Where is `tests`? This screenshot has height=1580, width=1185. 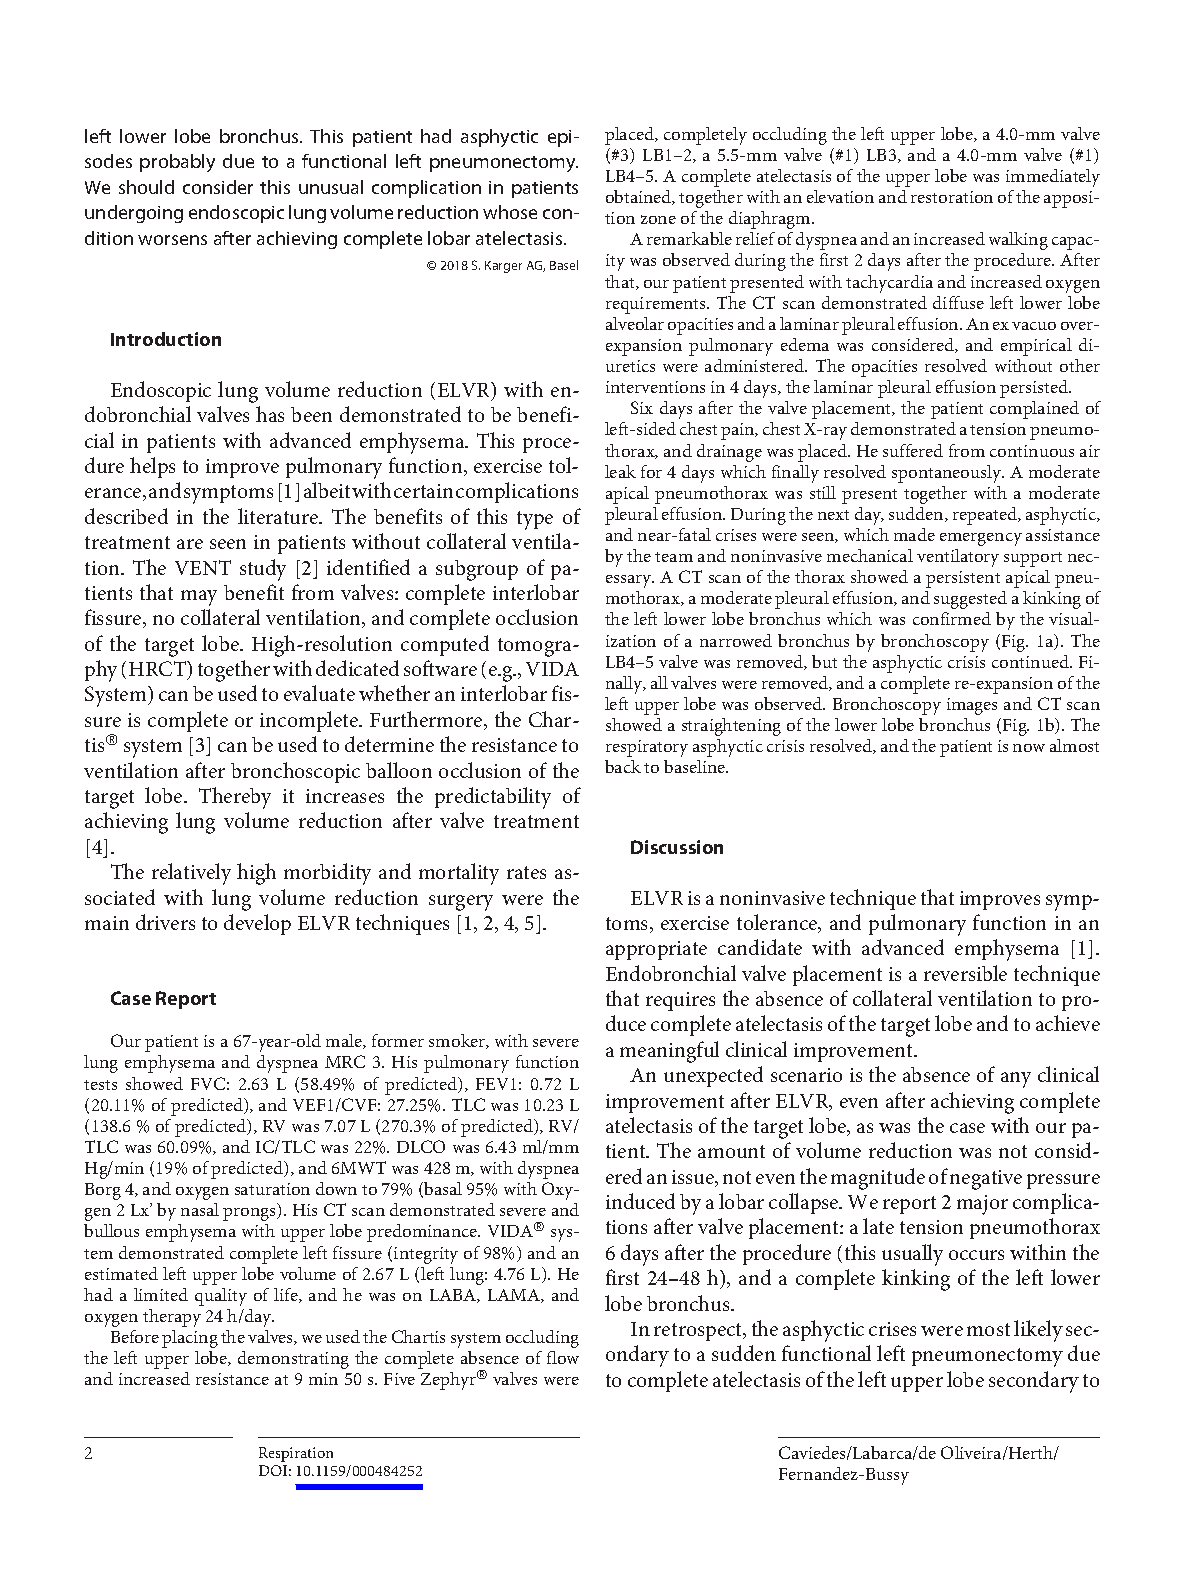
tests is located at coordinates (100, 1085).
